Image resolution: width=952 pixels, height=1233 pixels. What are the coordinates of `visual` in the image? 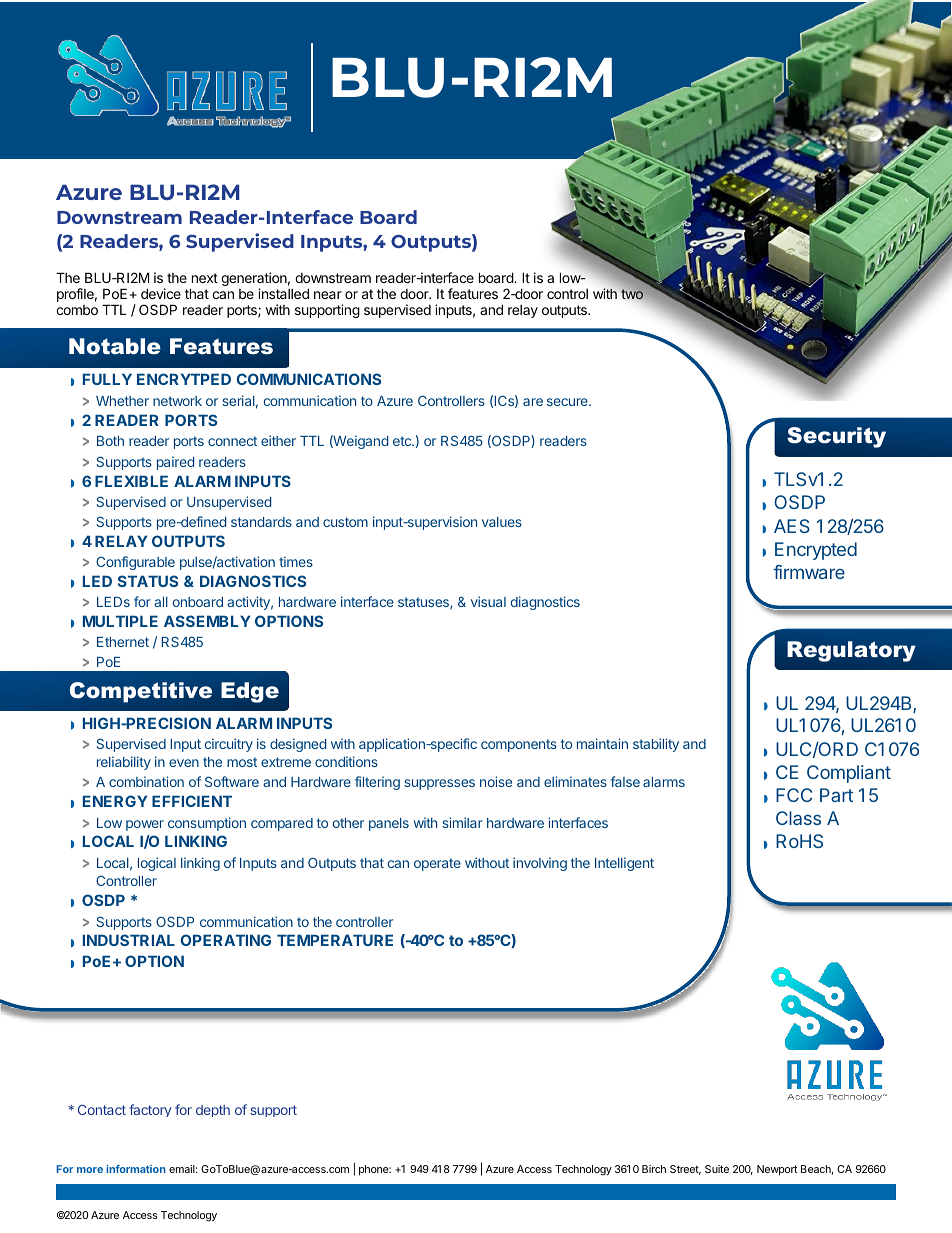 It's located at (488, 601).
